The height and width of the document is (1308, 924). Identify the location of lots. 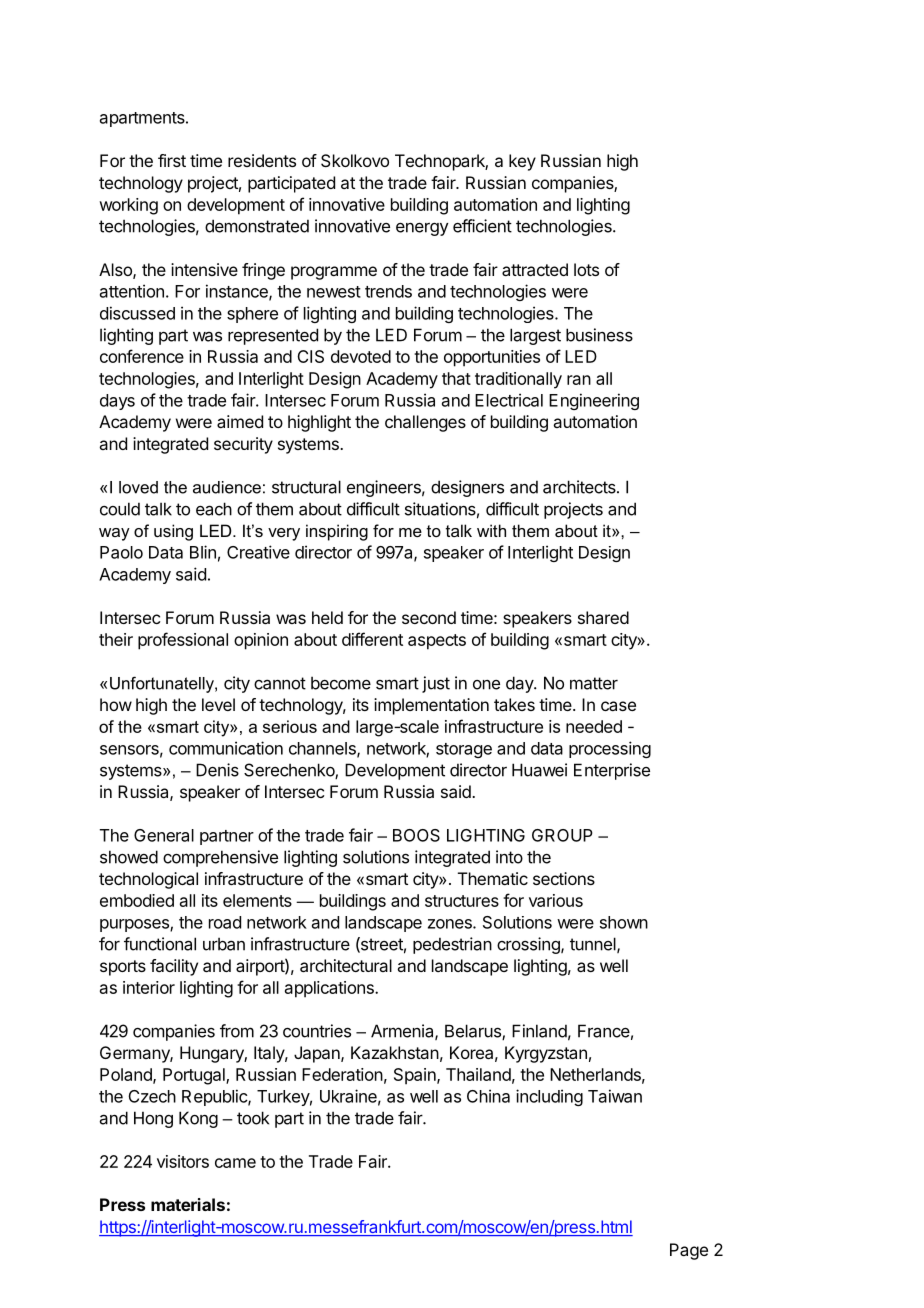
(586, 269).
